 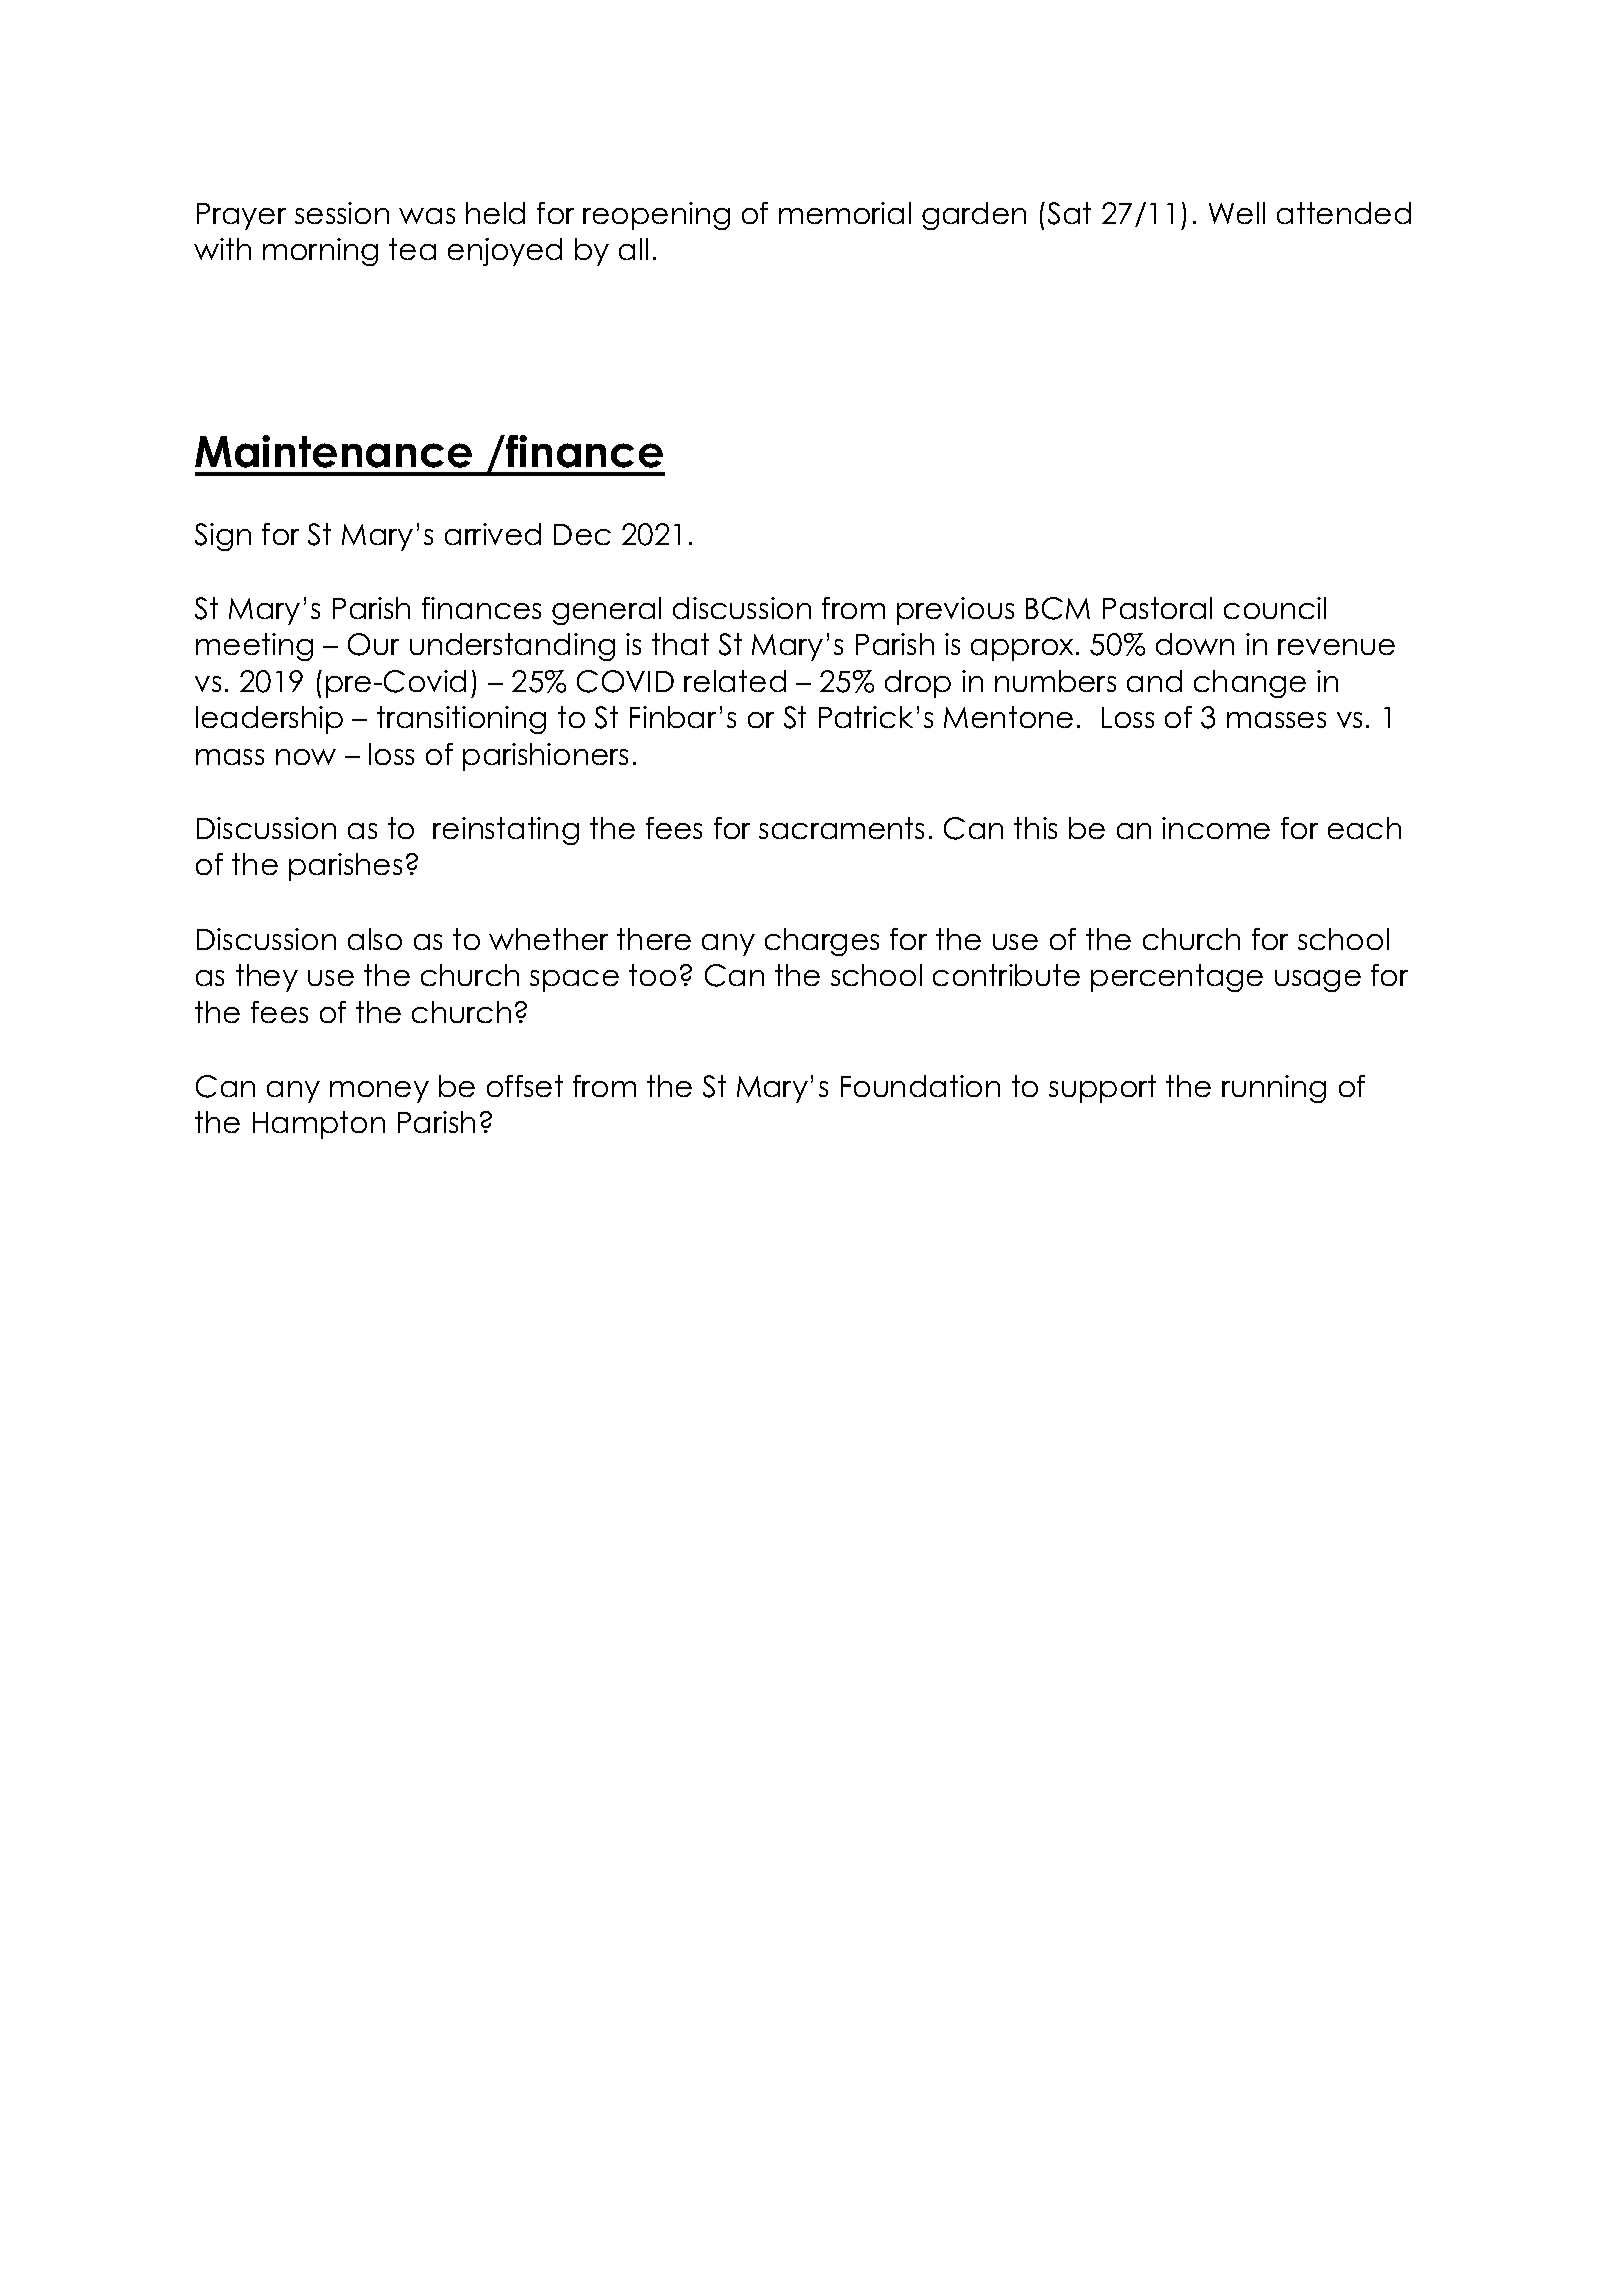 I want to click on council, so click(x=1275, y=608).
